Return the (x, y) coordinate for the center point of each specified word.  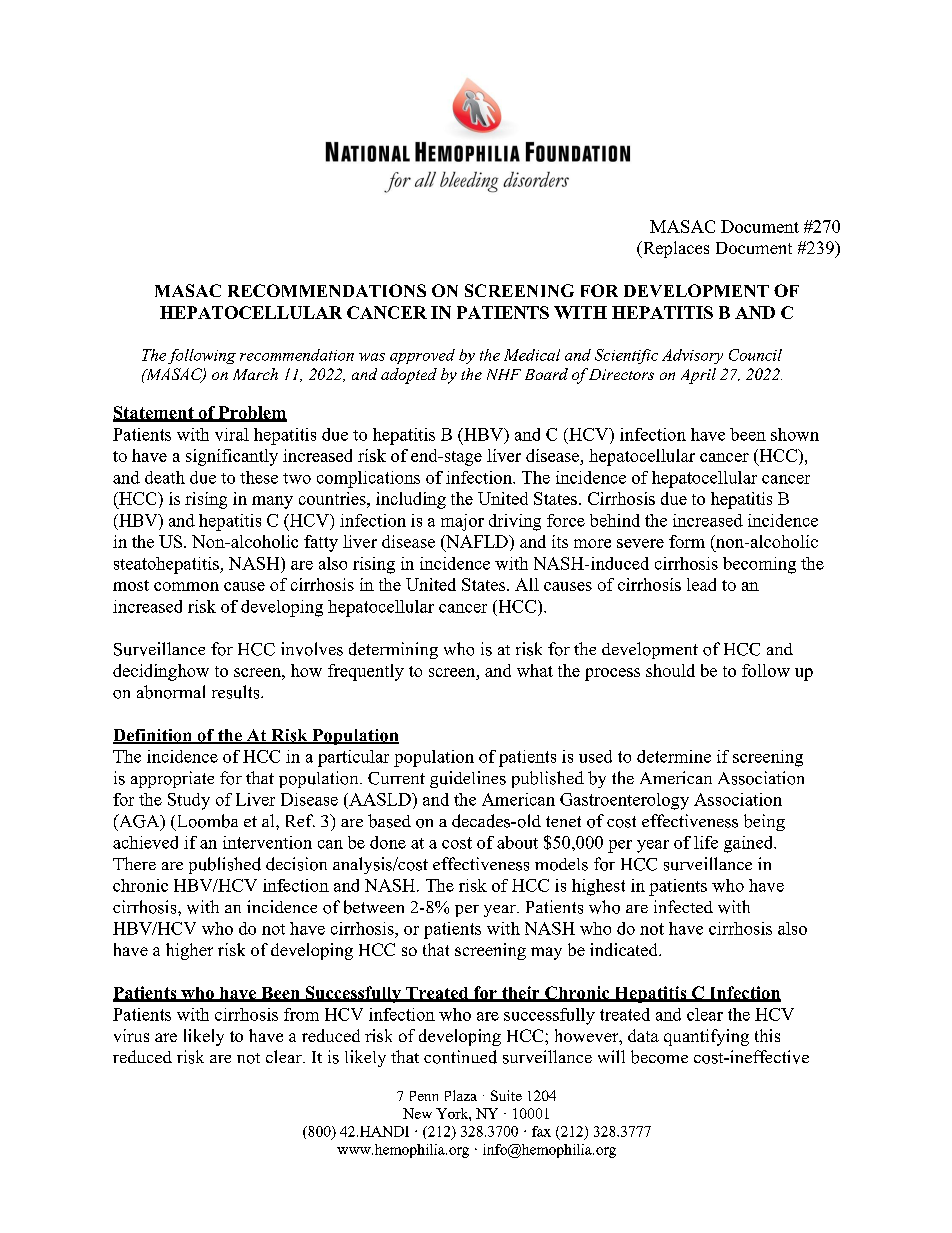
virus (131, 1035)
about (517, 842)
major (462, 522)
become (659, 1057)
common (186, 586)
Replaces (675, 249)
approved (422, 356)
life (706, 842)
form (687, 541)
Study (189, 801)
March (255, 374)
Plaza (461, 1095)
